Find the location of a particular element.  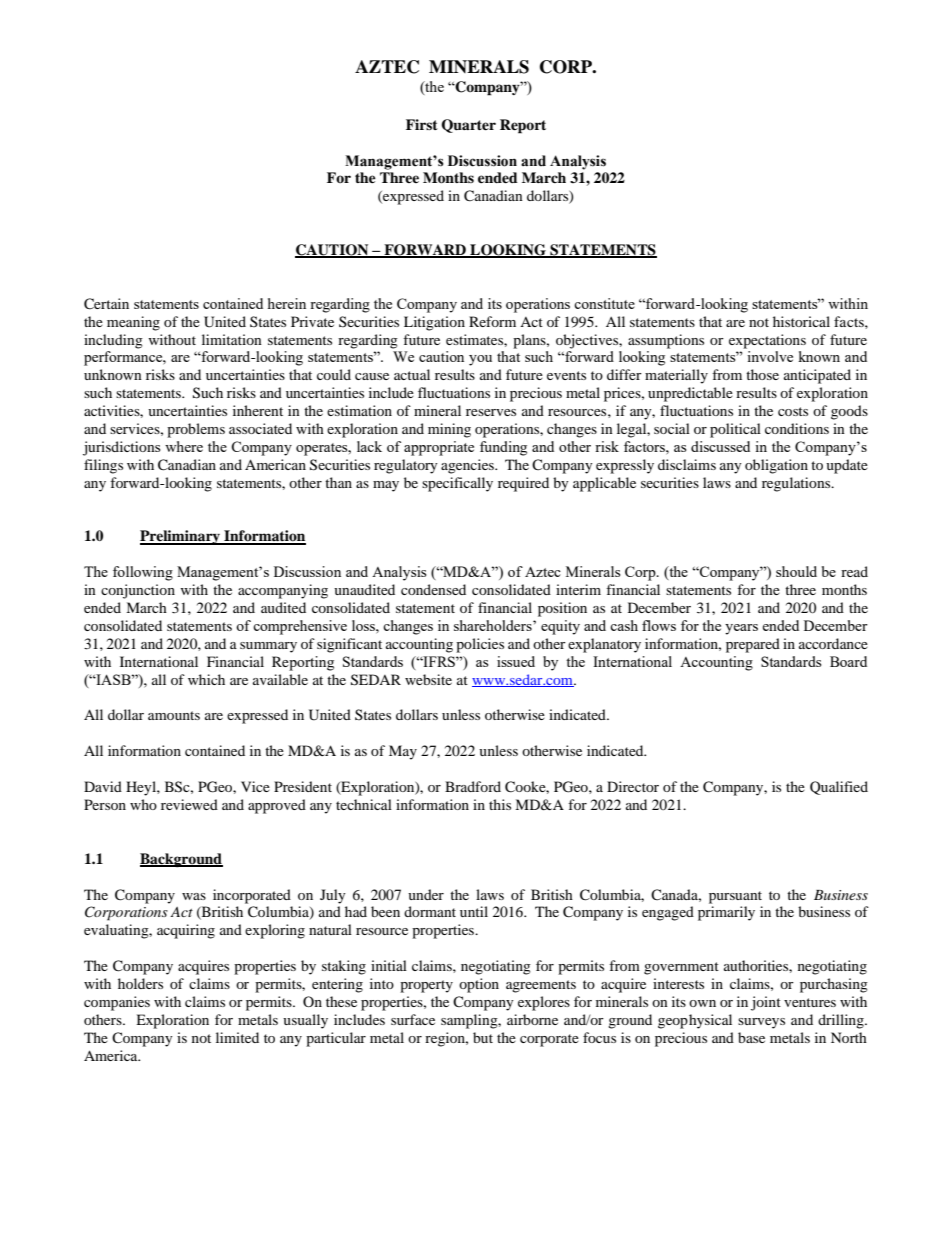

limited is located at coordinates (237, 1037).
